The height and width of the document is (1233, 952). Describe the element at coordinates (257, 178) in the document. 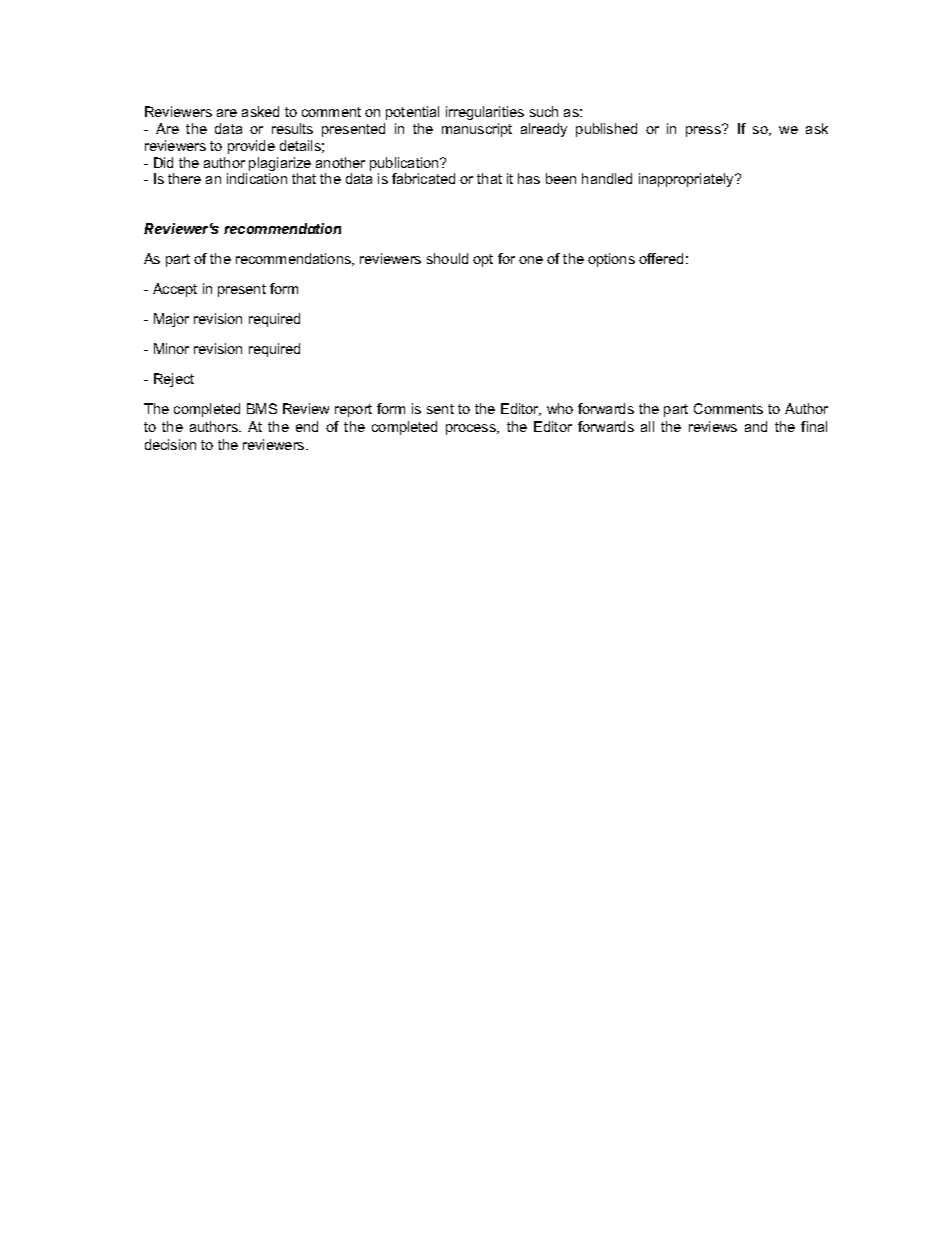

I see `indication` at that location.
